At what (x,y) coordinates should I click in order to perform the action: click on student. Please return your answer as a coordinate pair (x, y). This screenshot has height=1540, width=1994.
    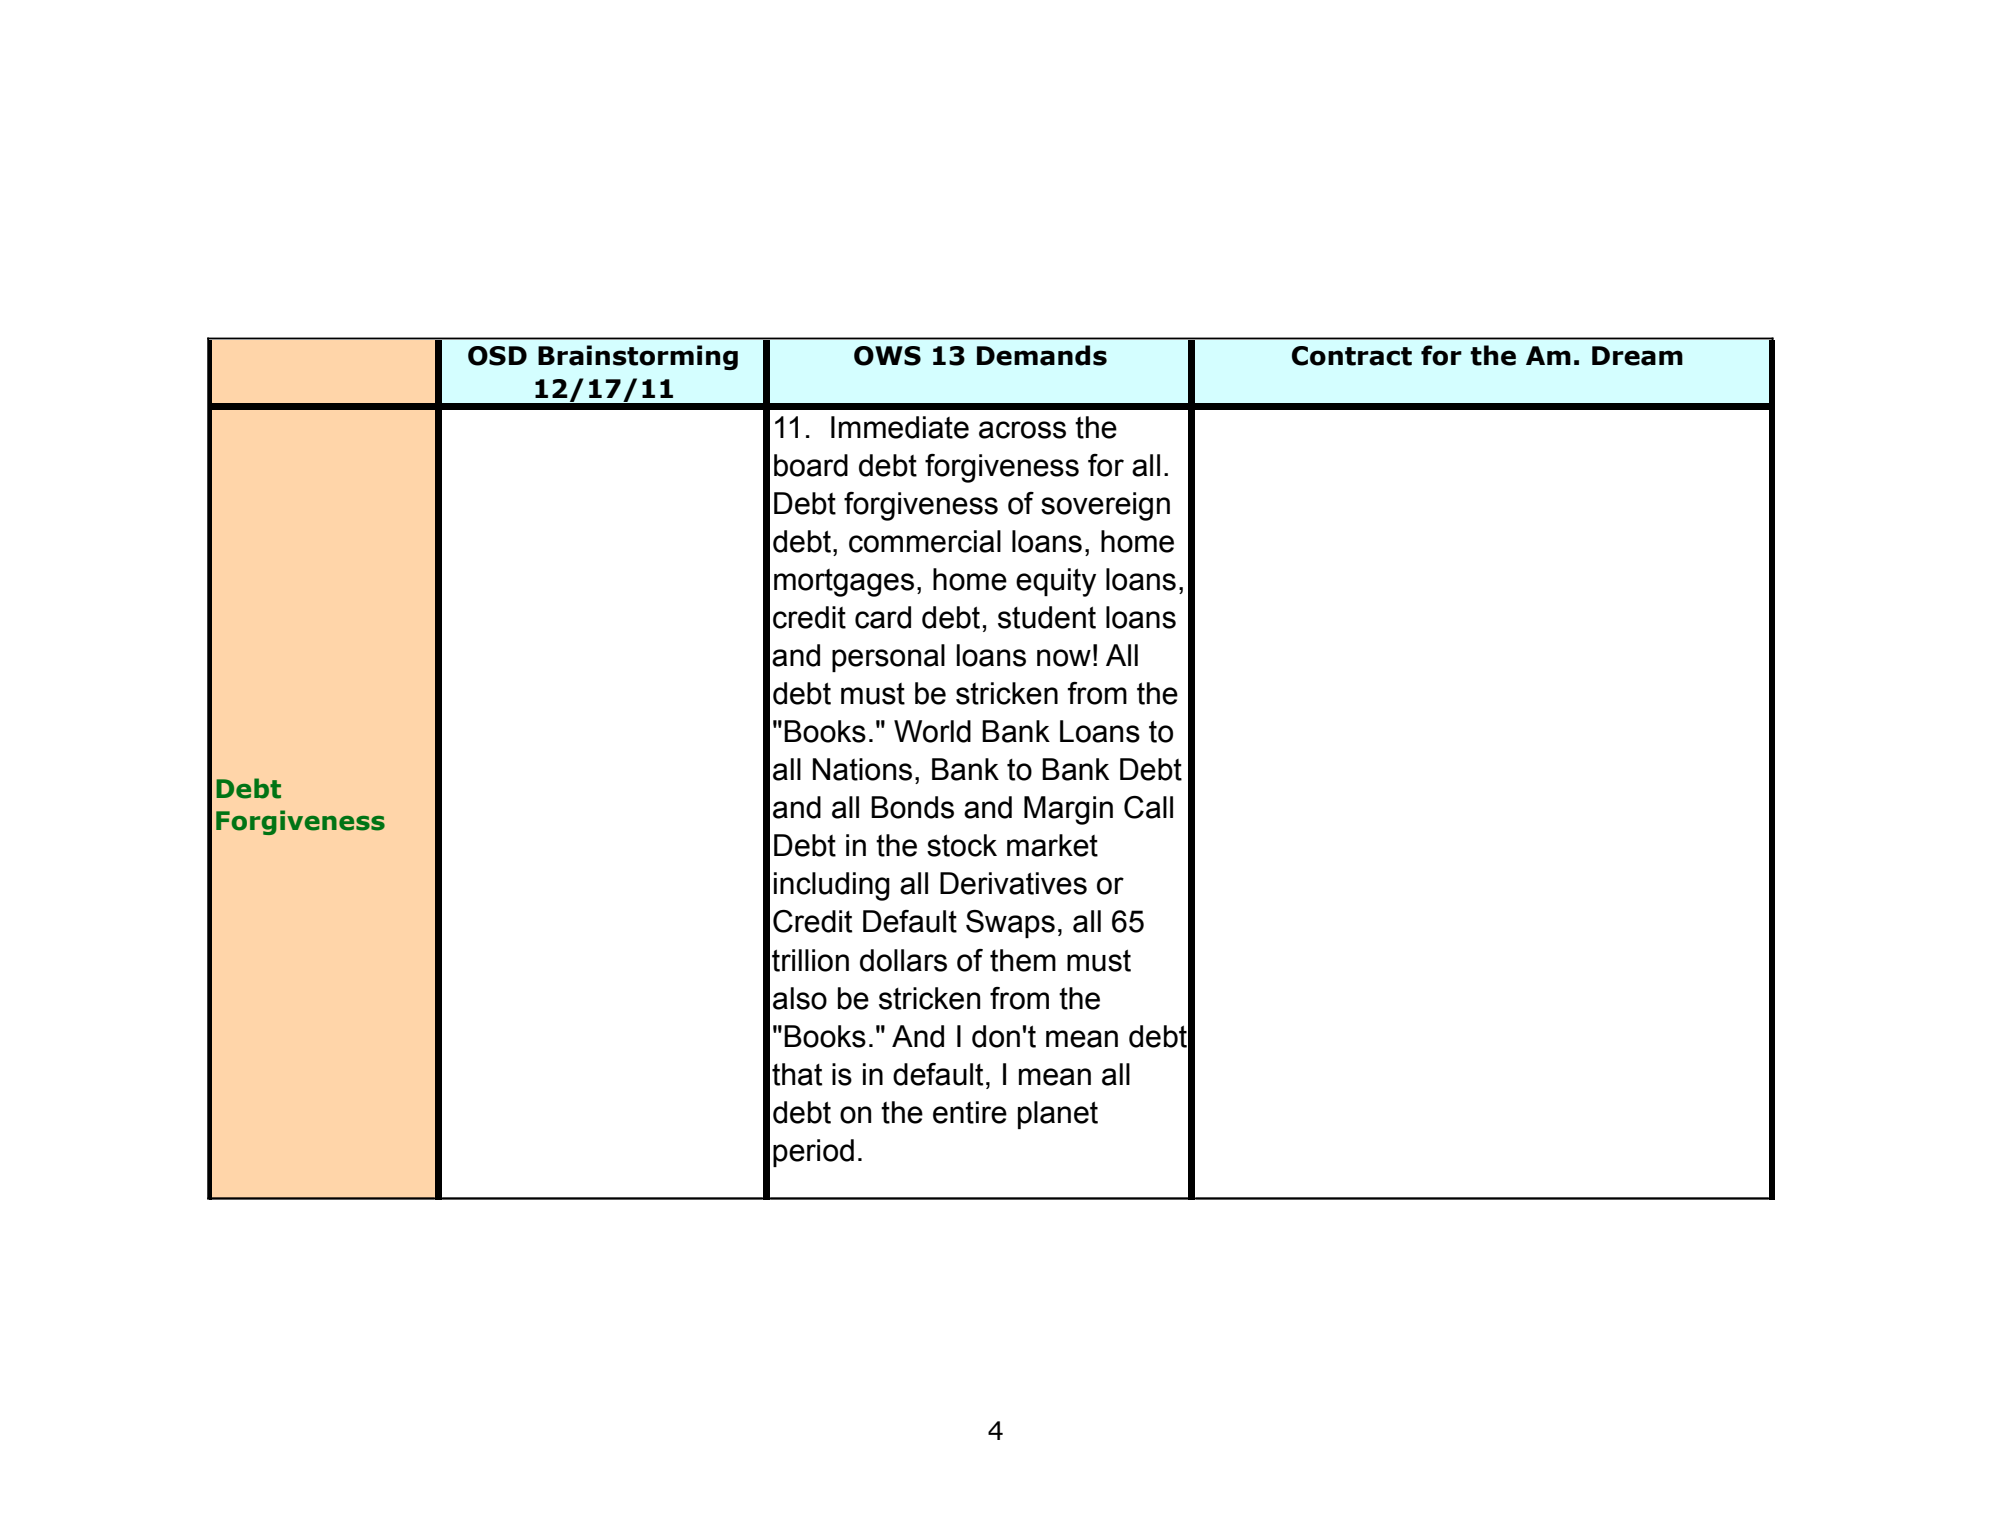
    Looking at the image, I should click on (1047, 617).
